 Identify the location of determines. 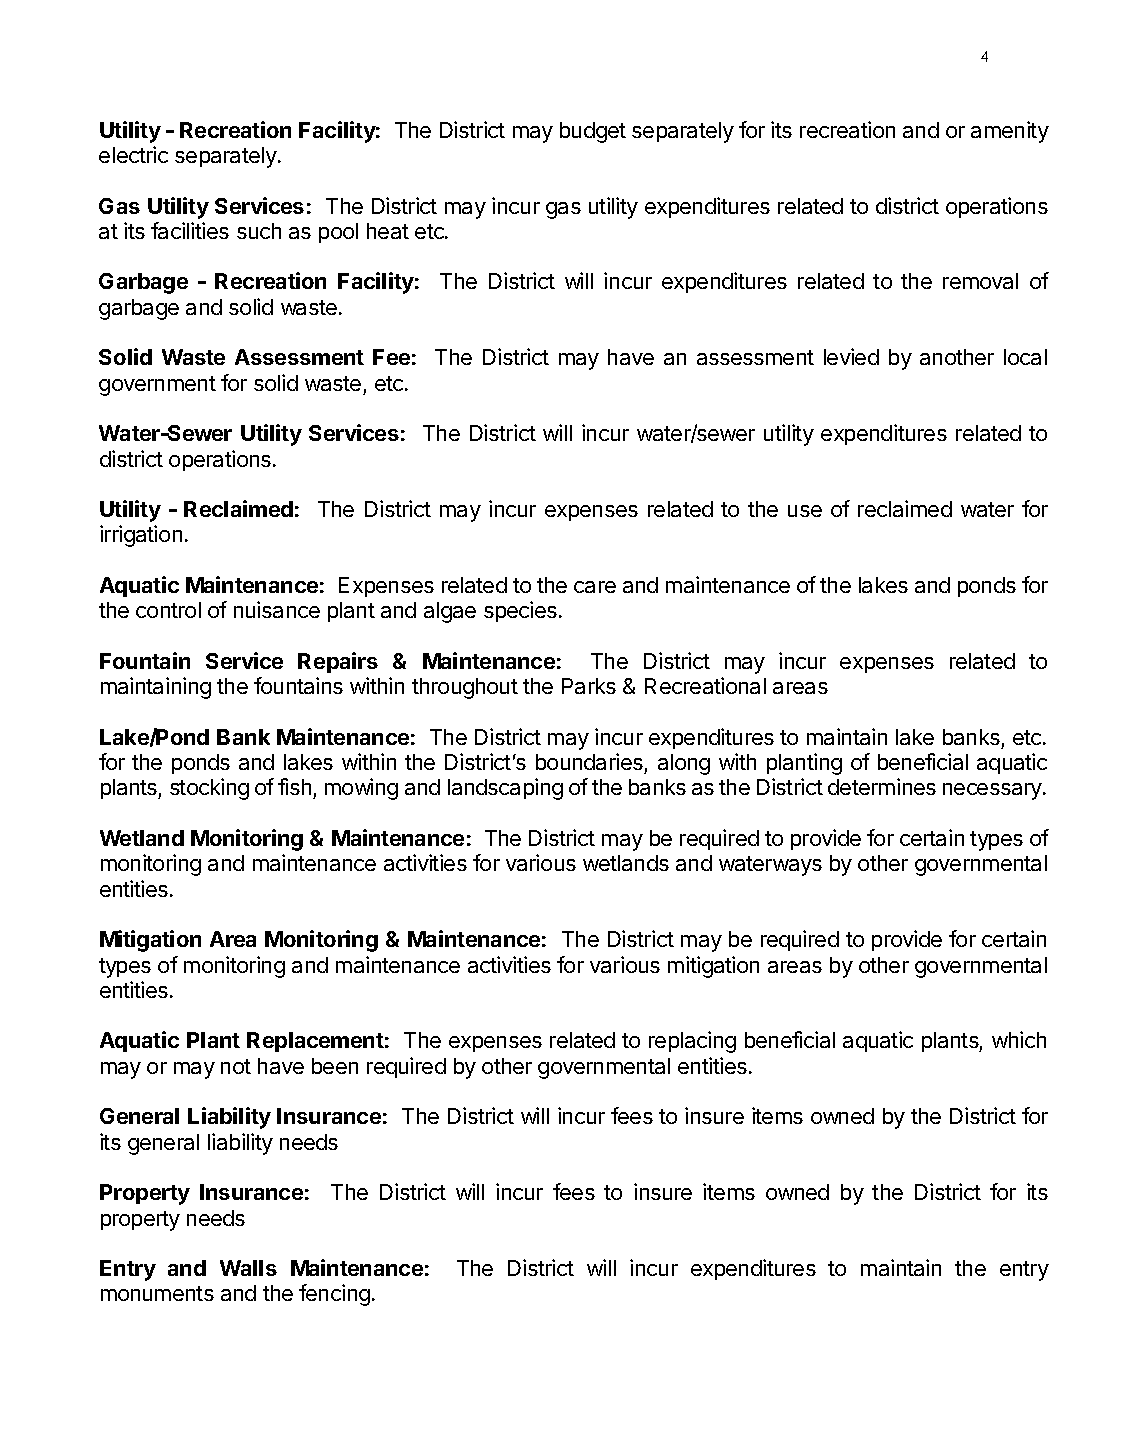
(882, 786).
